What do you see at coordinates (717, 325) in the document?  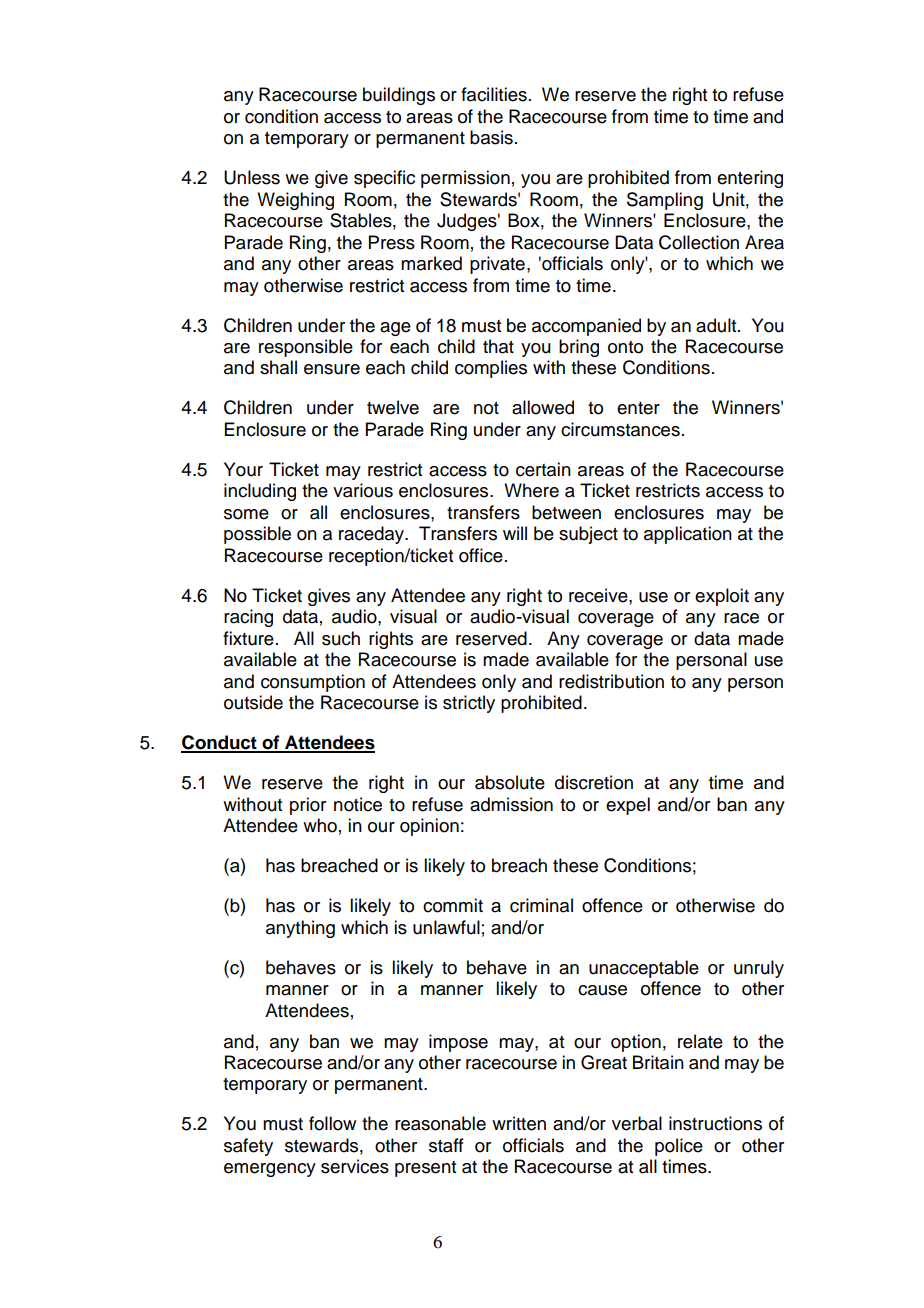 I see `adult` at bounding box center [717, 325].
